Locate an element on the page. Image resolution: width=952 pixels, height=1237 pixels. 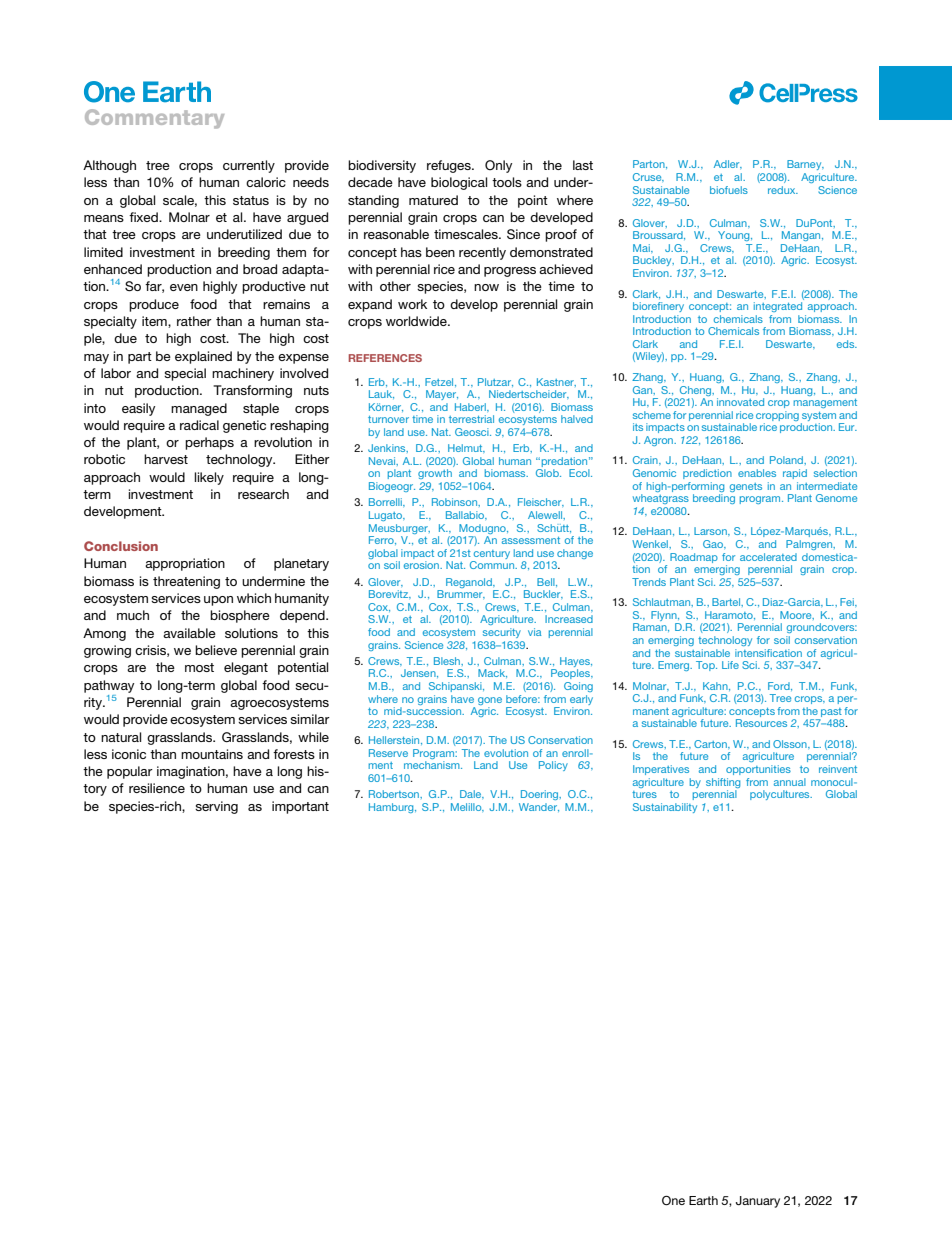
Life is located at coordinates (730, 665).
